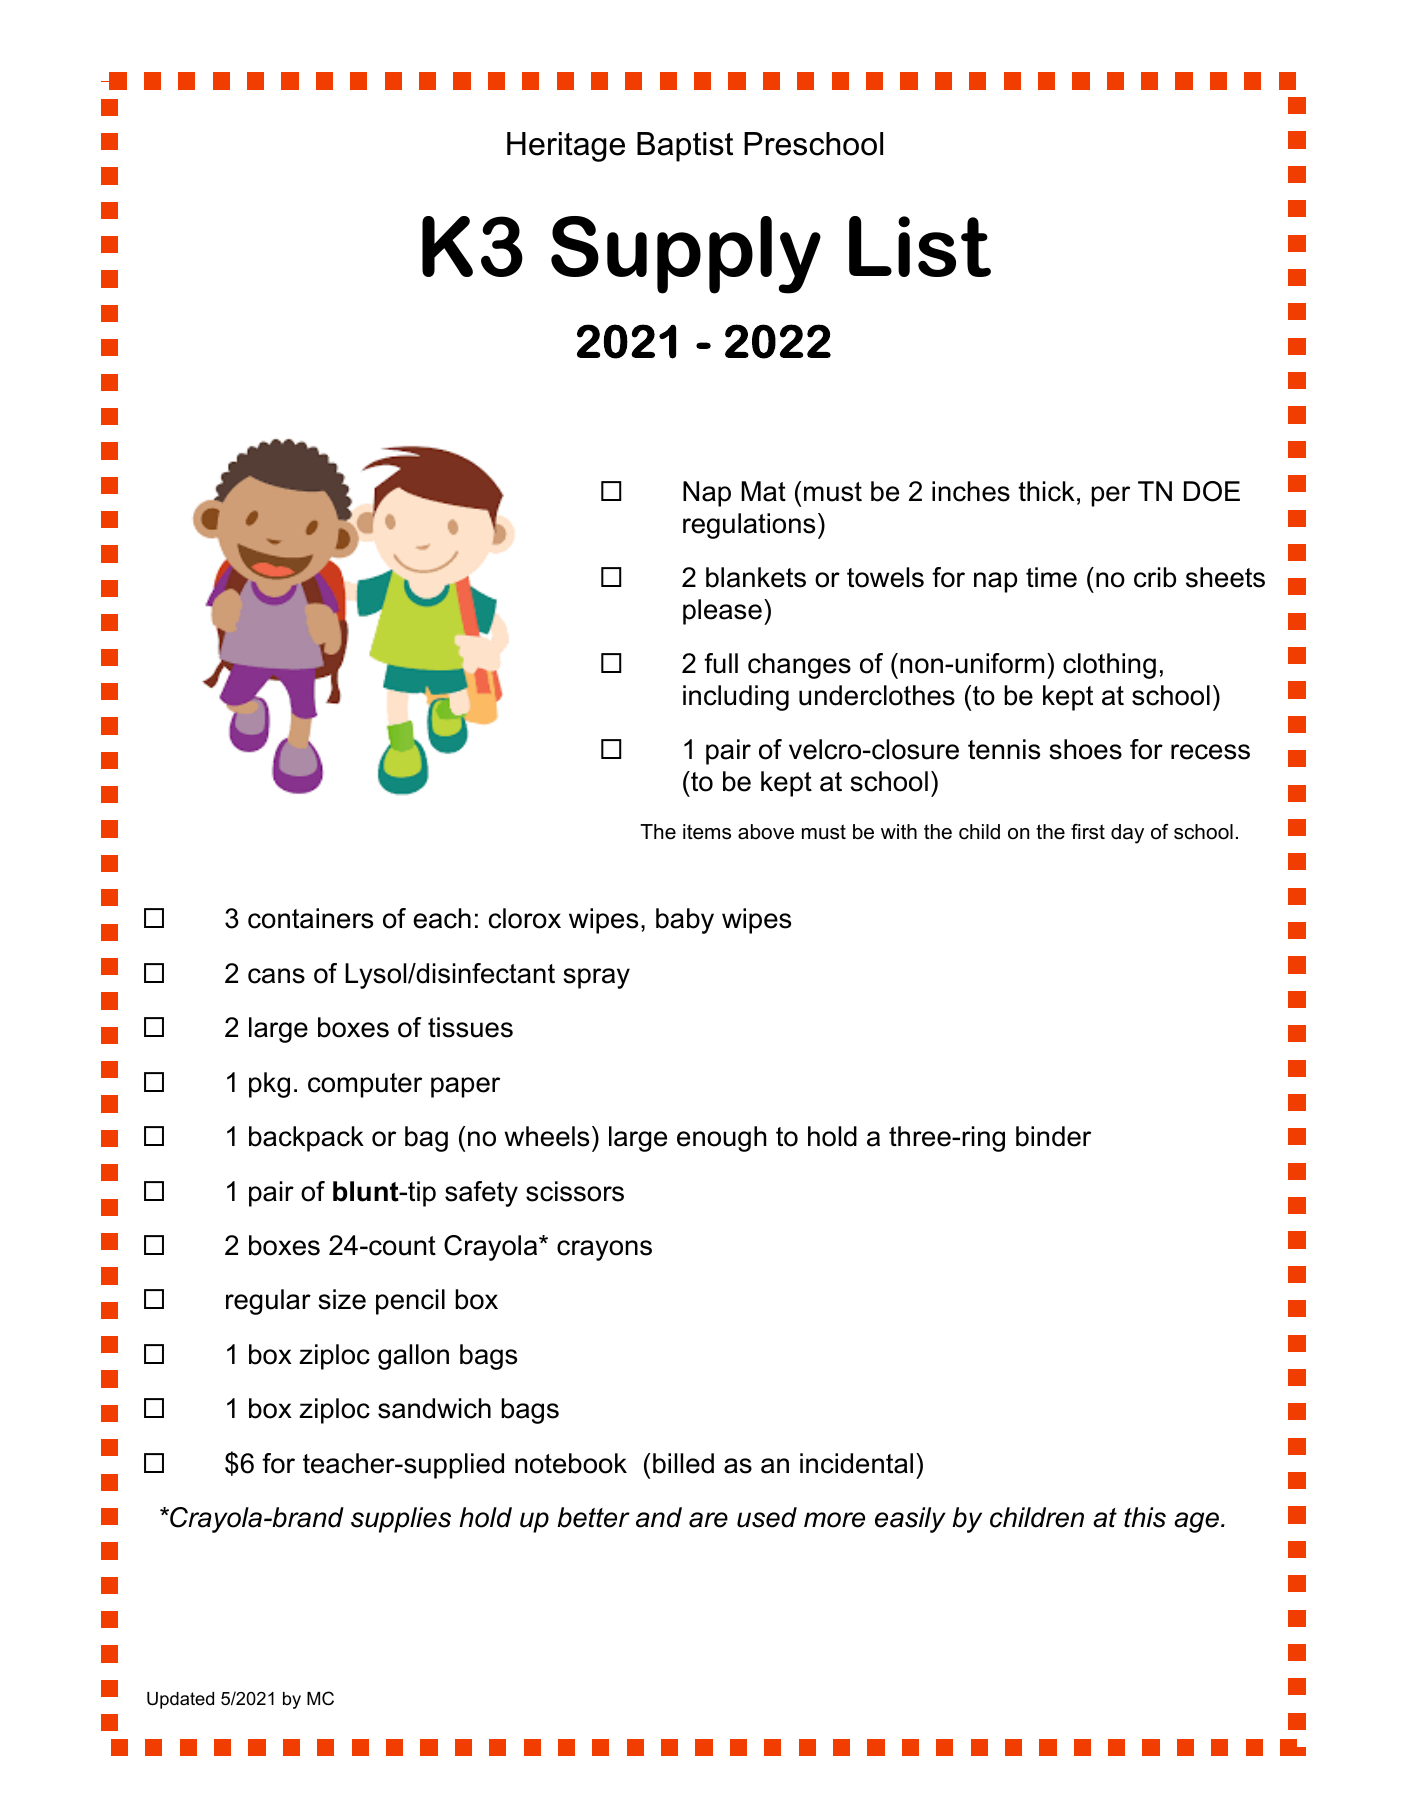  What do you see at coordinates (1109, 666) in the screenshot?
I see `clothing` at bounding box center [1109, 666].
